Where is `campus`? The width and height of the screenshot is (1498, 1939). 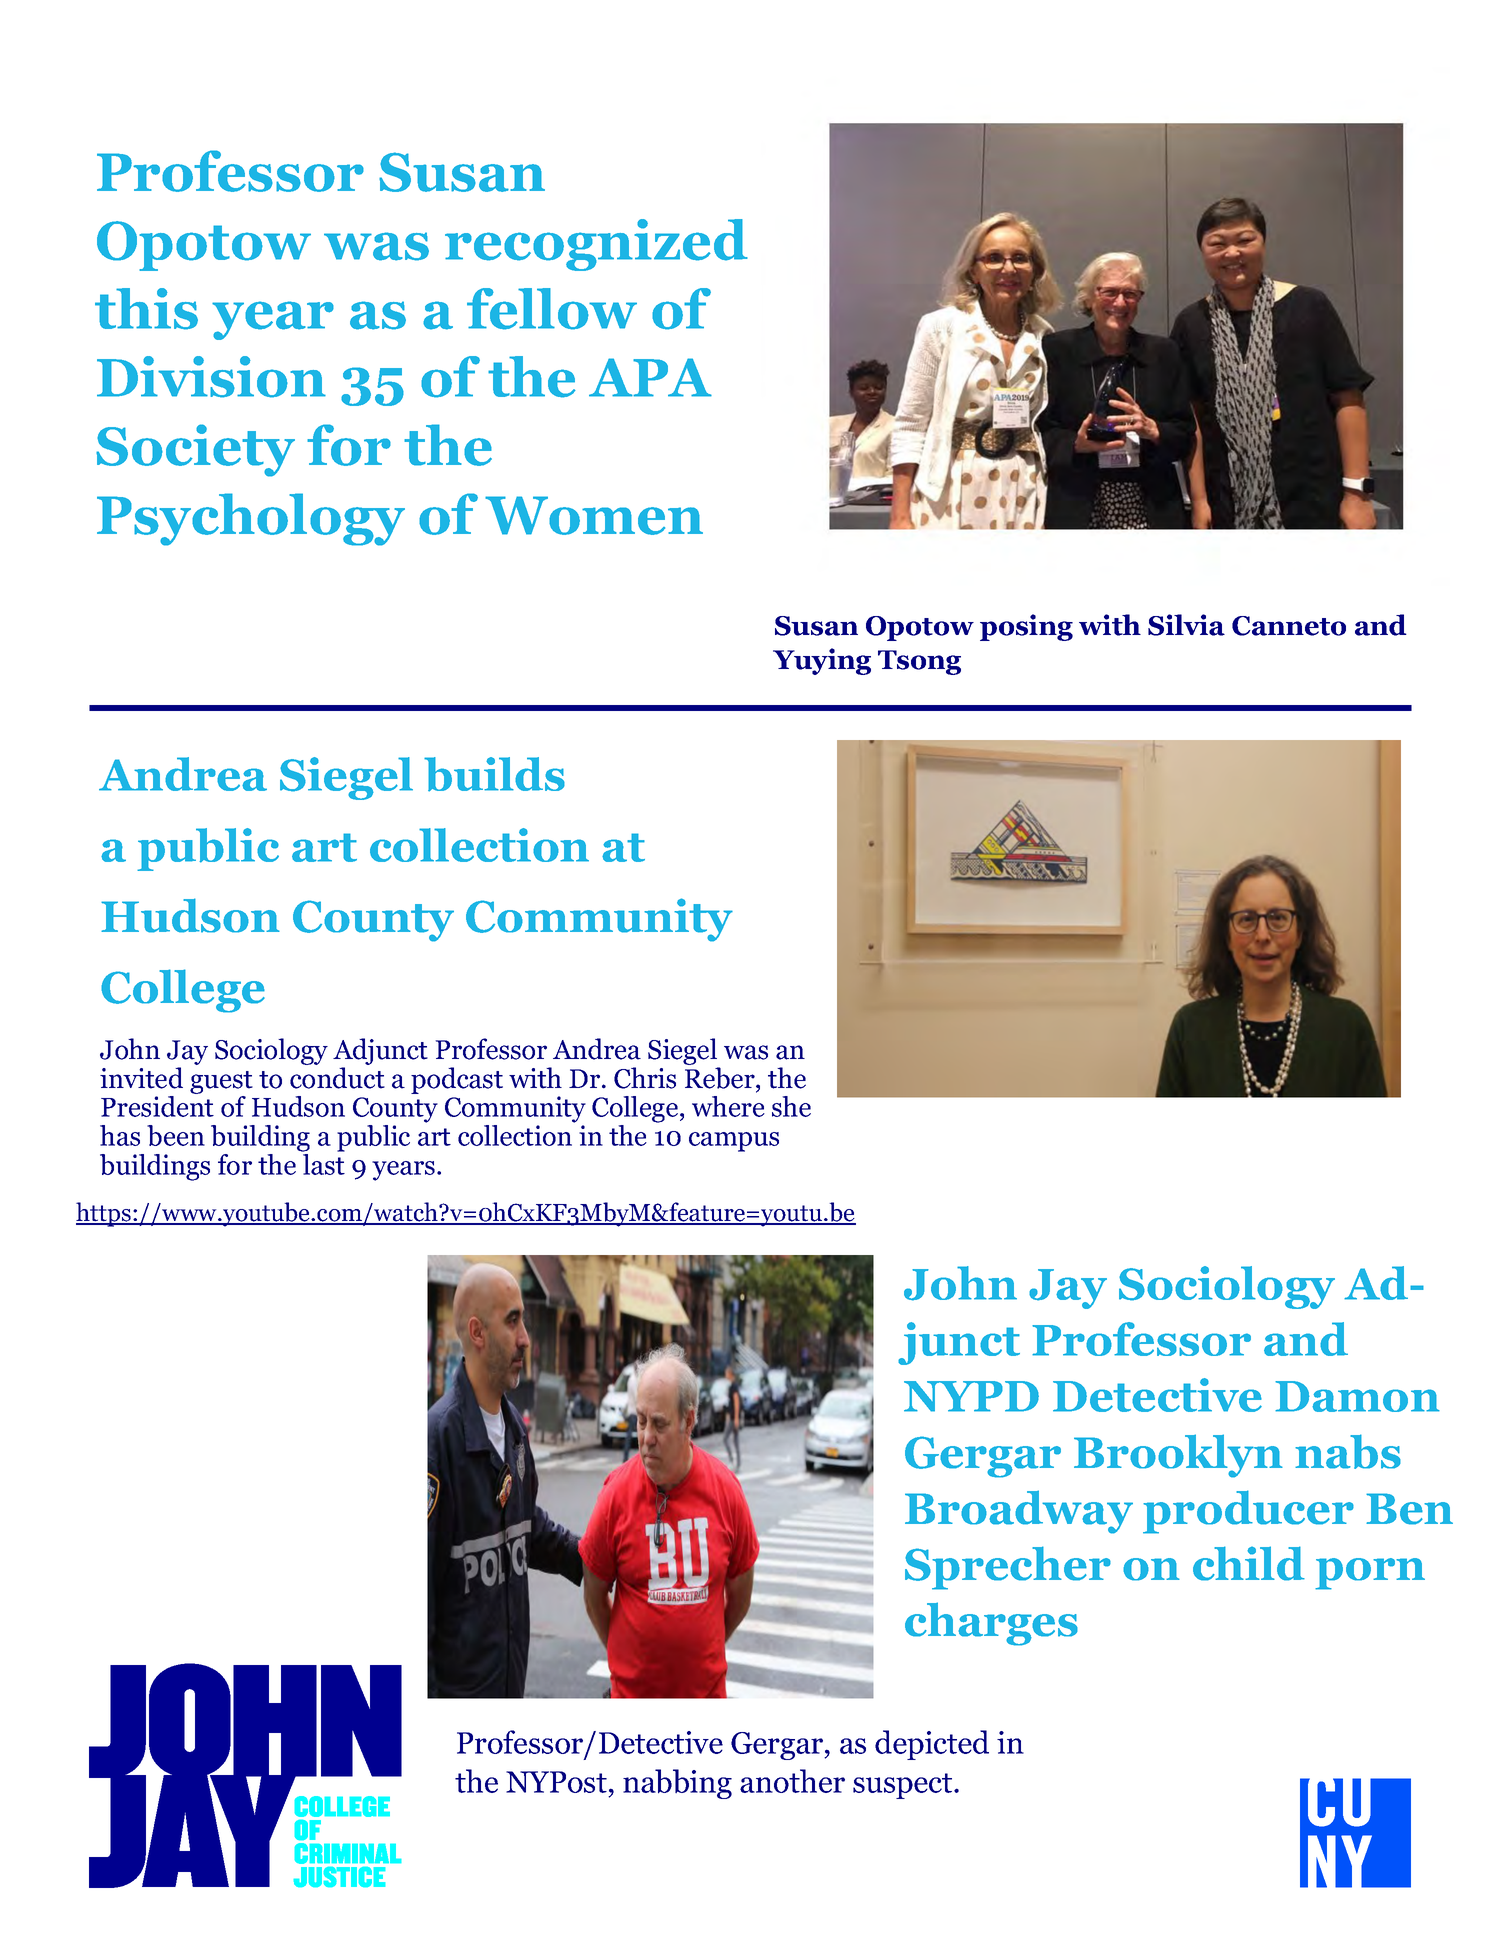 campus is located at coordinates (734, 1142).
